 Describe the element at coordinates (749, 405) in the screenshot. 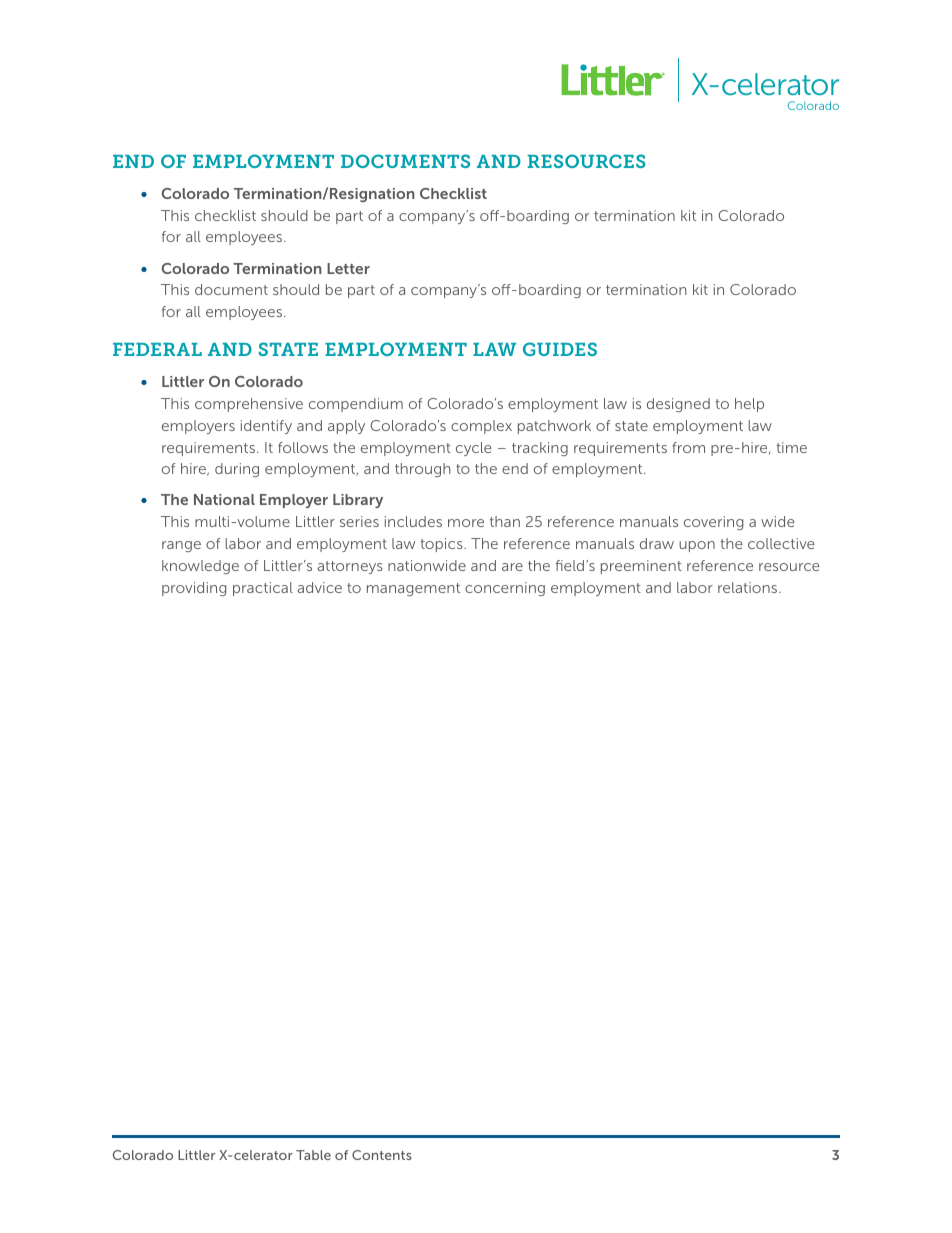

I see `help` at that location.
